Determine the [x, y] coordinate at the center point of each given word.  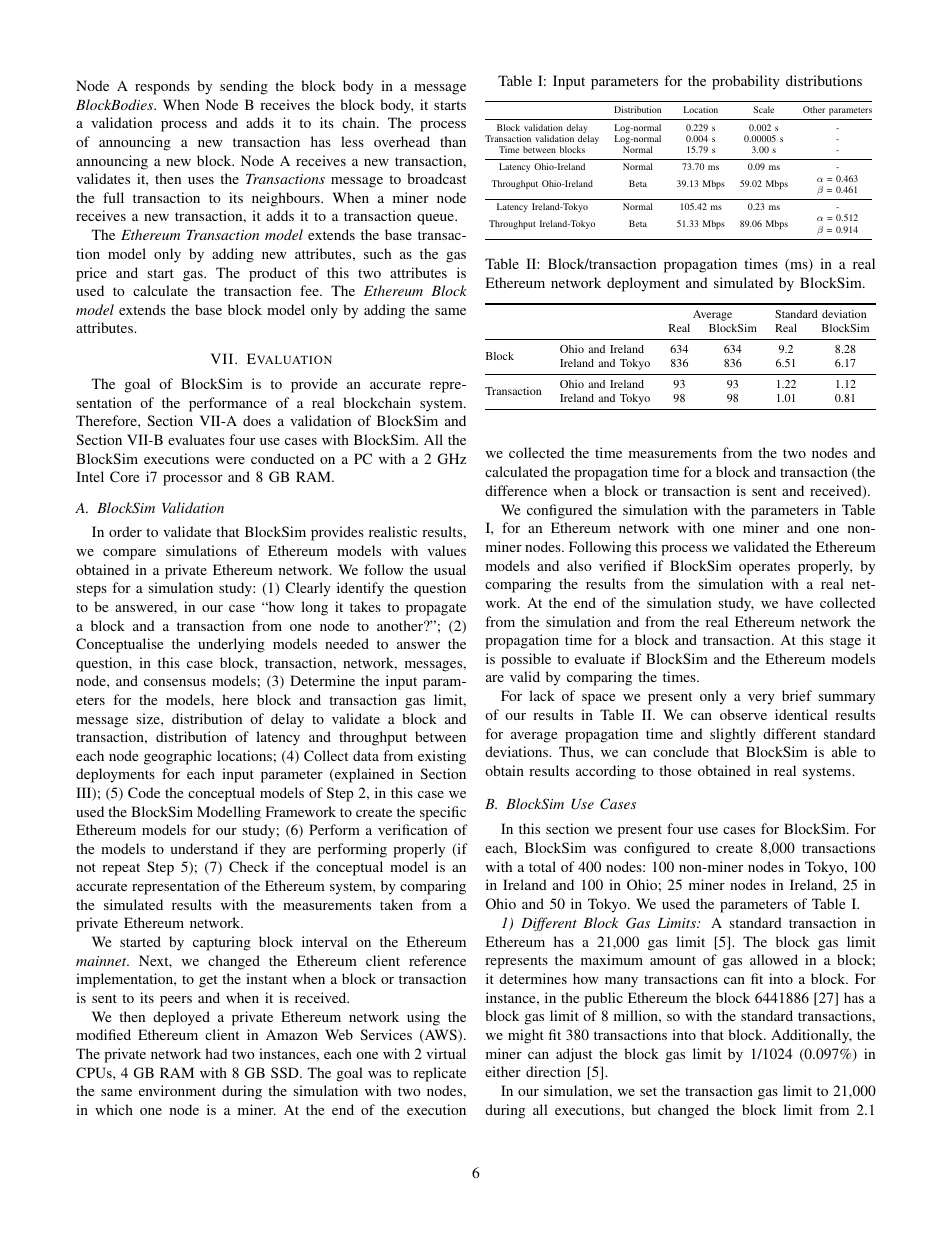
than [453, 141]
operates [764, 568]
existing [442, 757]
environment [177, 1090]
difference [516, 490]
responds [162, 87]
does [257, 420]
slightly [733, 735]
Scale [763, 109]
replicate [439, 1074]
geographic [178, 757]
